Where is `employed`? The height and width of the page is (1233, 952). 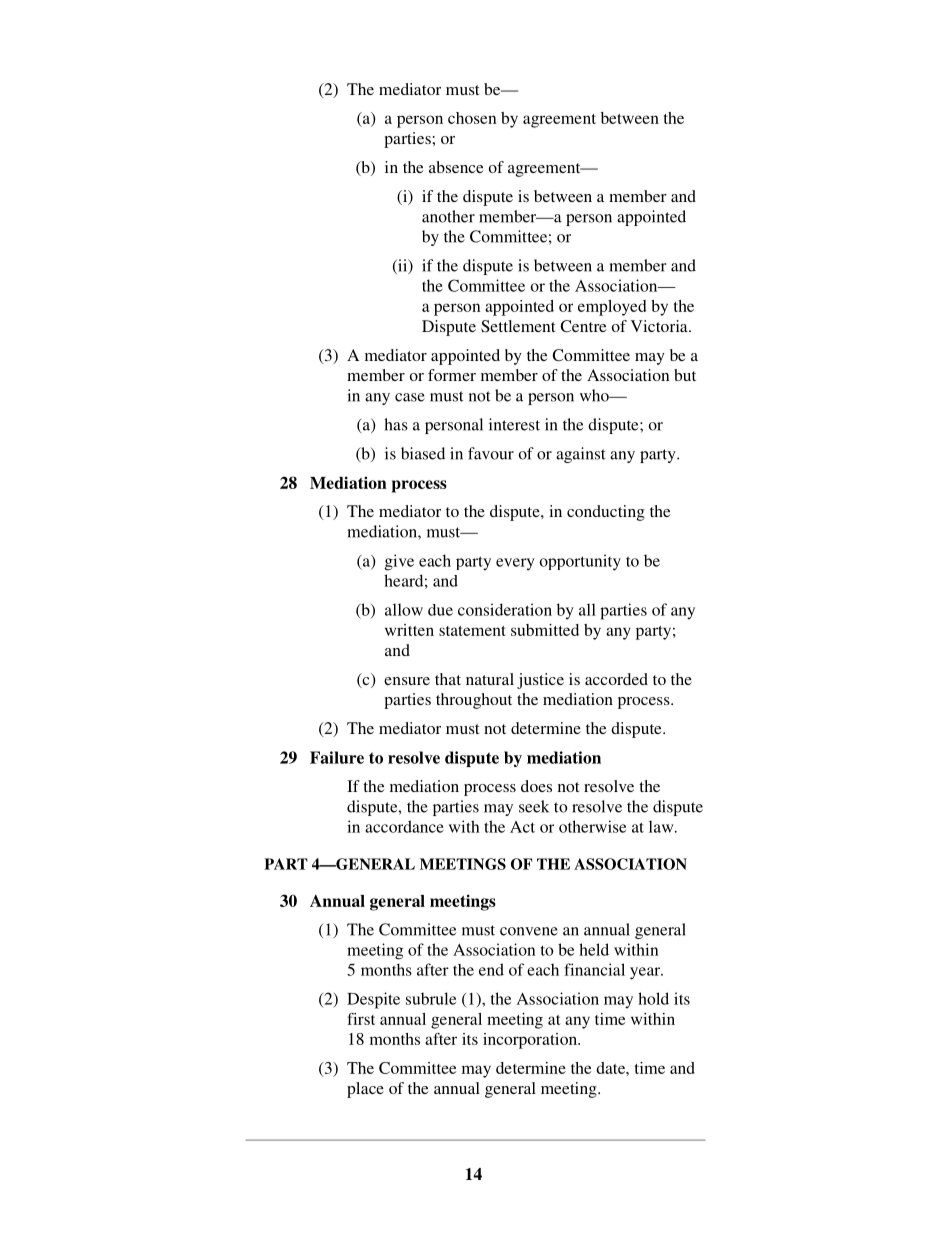 employed is located at coordinates (612, 308).
